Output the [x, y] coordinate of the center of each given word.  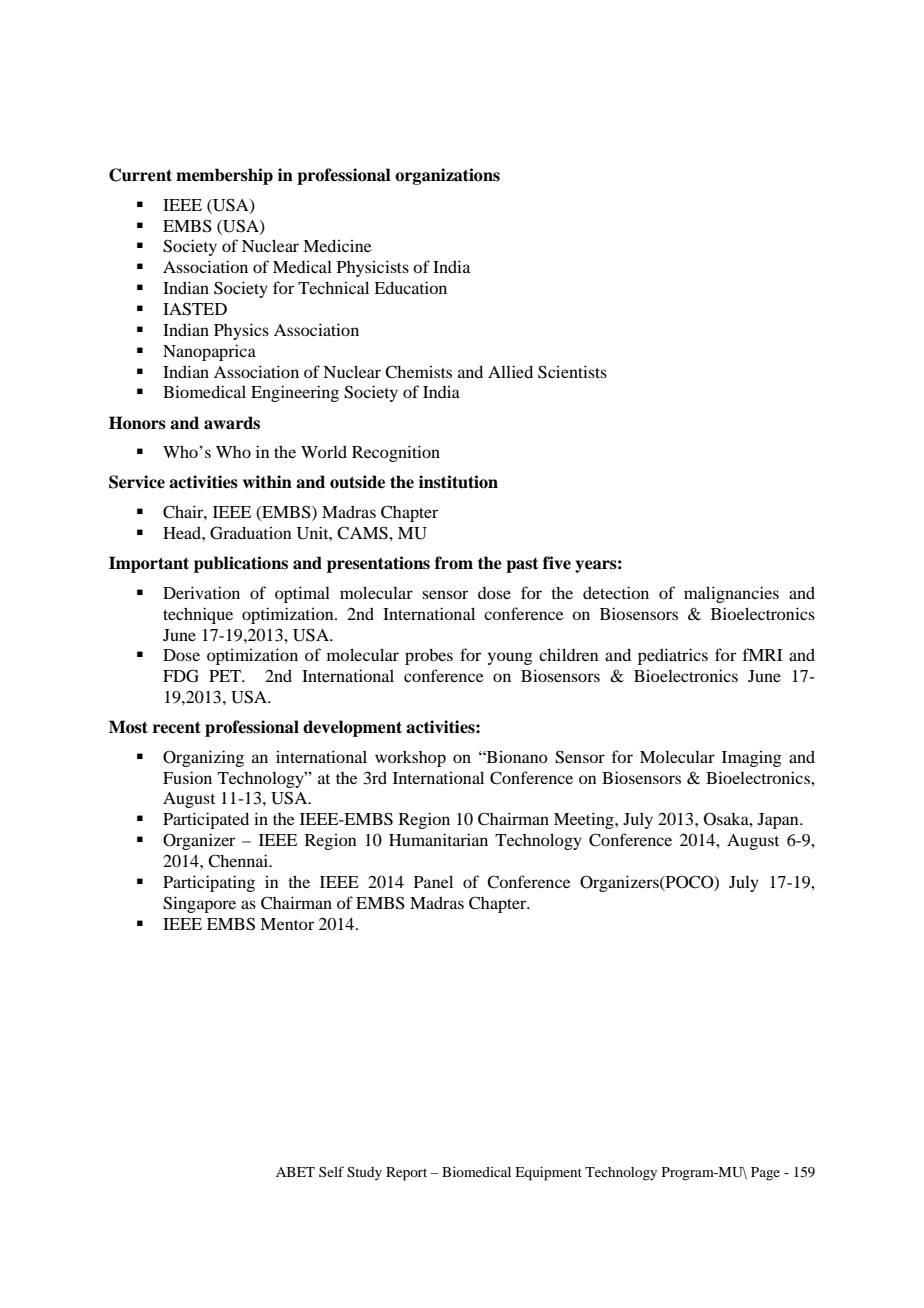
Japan [779, 821]
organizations [447, 176]
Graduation [250, 533]
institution [458, 482]
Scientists [572, 372]
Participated [206, 820]
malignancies [731, 594]
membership [224, 176]
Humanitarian [438, 839]
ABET [295, 1172]
